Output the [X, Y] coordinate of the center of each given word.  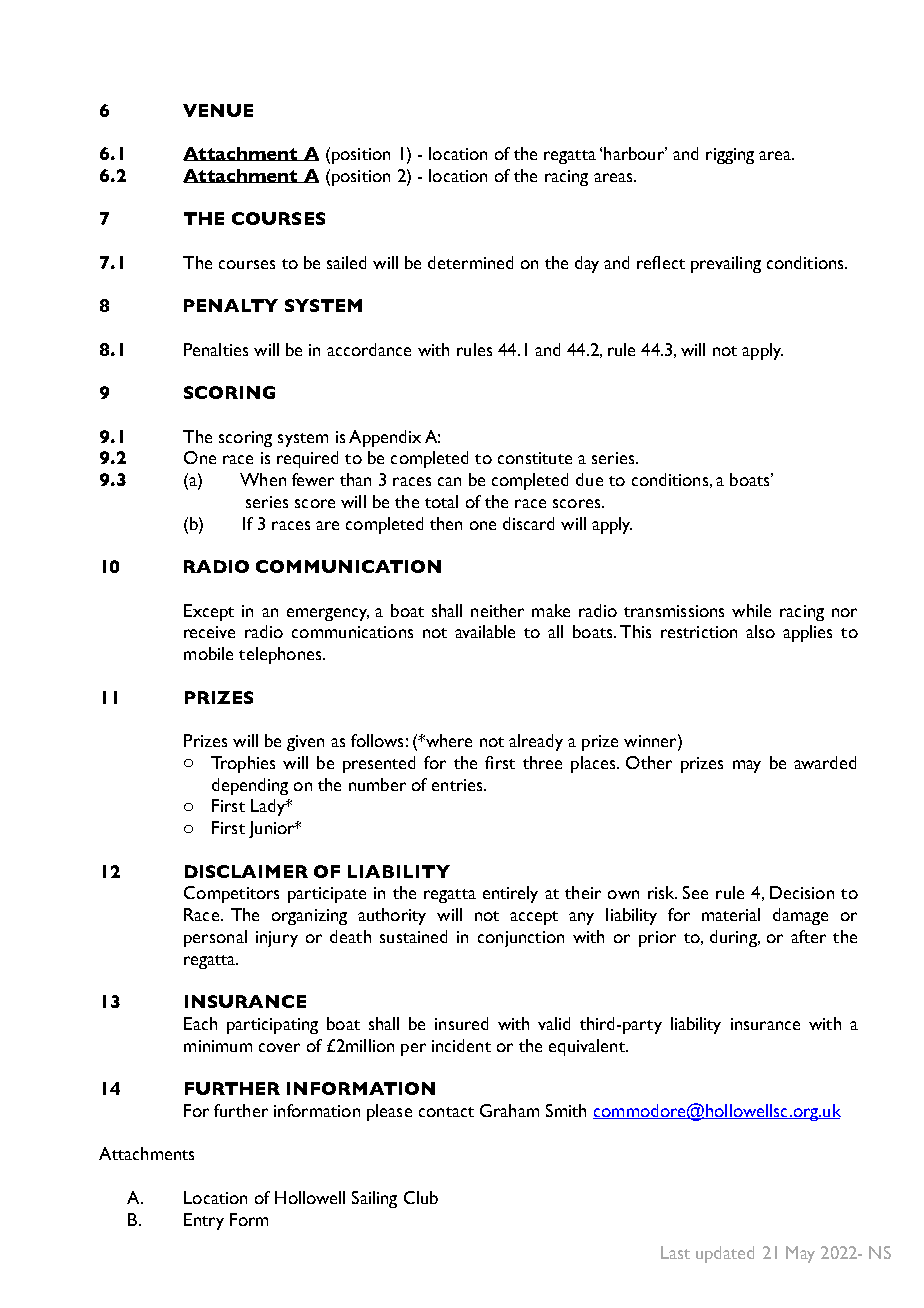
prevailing [726, 264]
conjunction [521, 939]
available [485, 631]
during [734, 938]
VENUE [218, 110]
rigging [730, 156]
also [760, 631]
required [307, 459]
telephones [281, 655]
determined [470, 262]
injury [277, 939]
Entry [204, 1221]
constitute [535, 458]
